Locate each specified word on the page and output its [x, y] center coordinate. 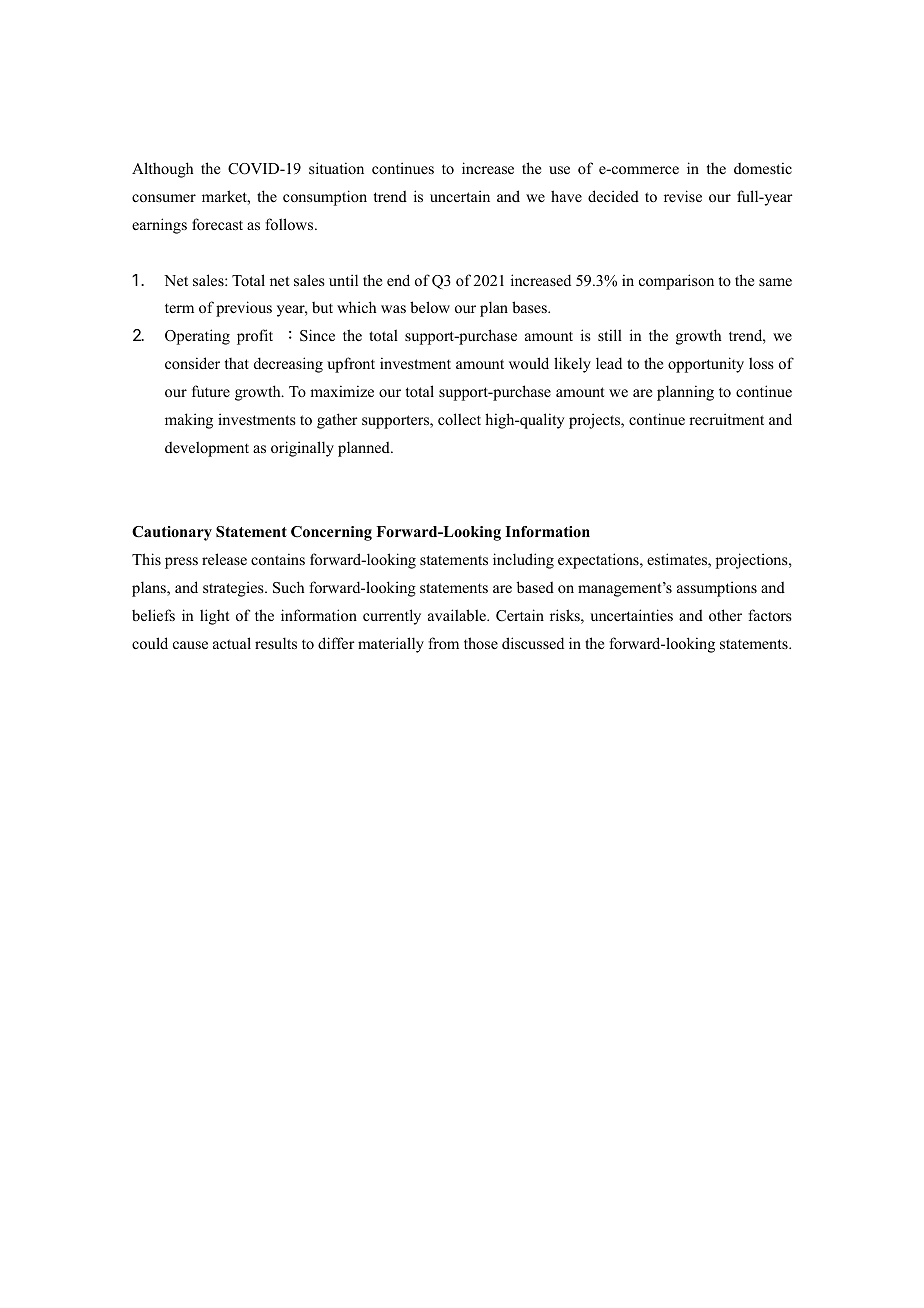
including [523, 561]
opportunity [706, 365]
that [237, 363]
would [529, 363]
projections [753, 561]
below [430, 307]
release [224, 559]
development [207, 449]
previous [244, 309]
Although [162, 170]
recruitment [726, 419]
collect [459, 419]
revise [683, 196]
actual [232, 643]
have [566, 196]
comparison [676, 282]
